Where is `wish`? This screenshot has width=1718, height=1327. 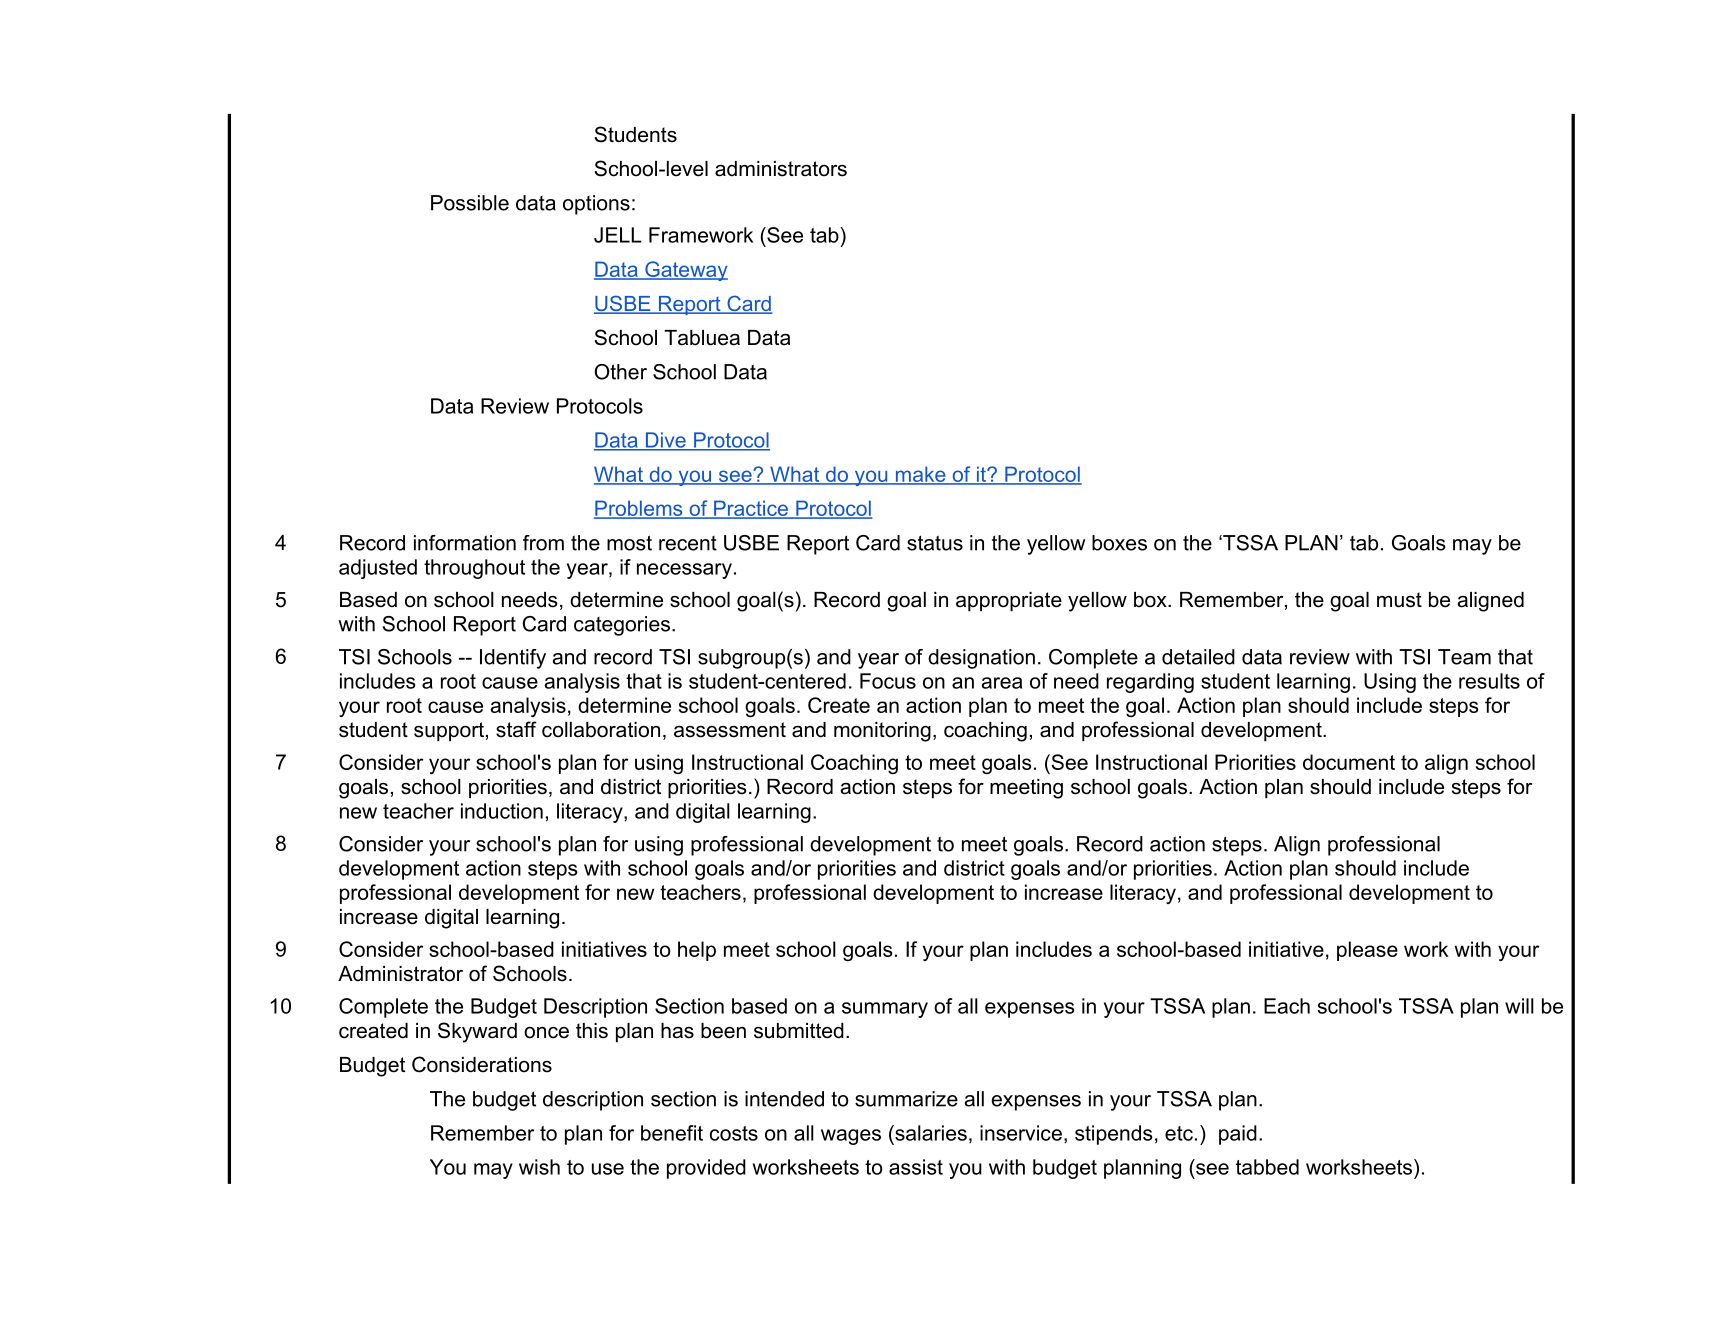 wish is located at coordinates (539, 1167).
